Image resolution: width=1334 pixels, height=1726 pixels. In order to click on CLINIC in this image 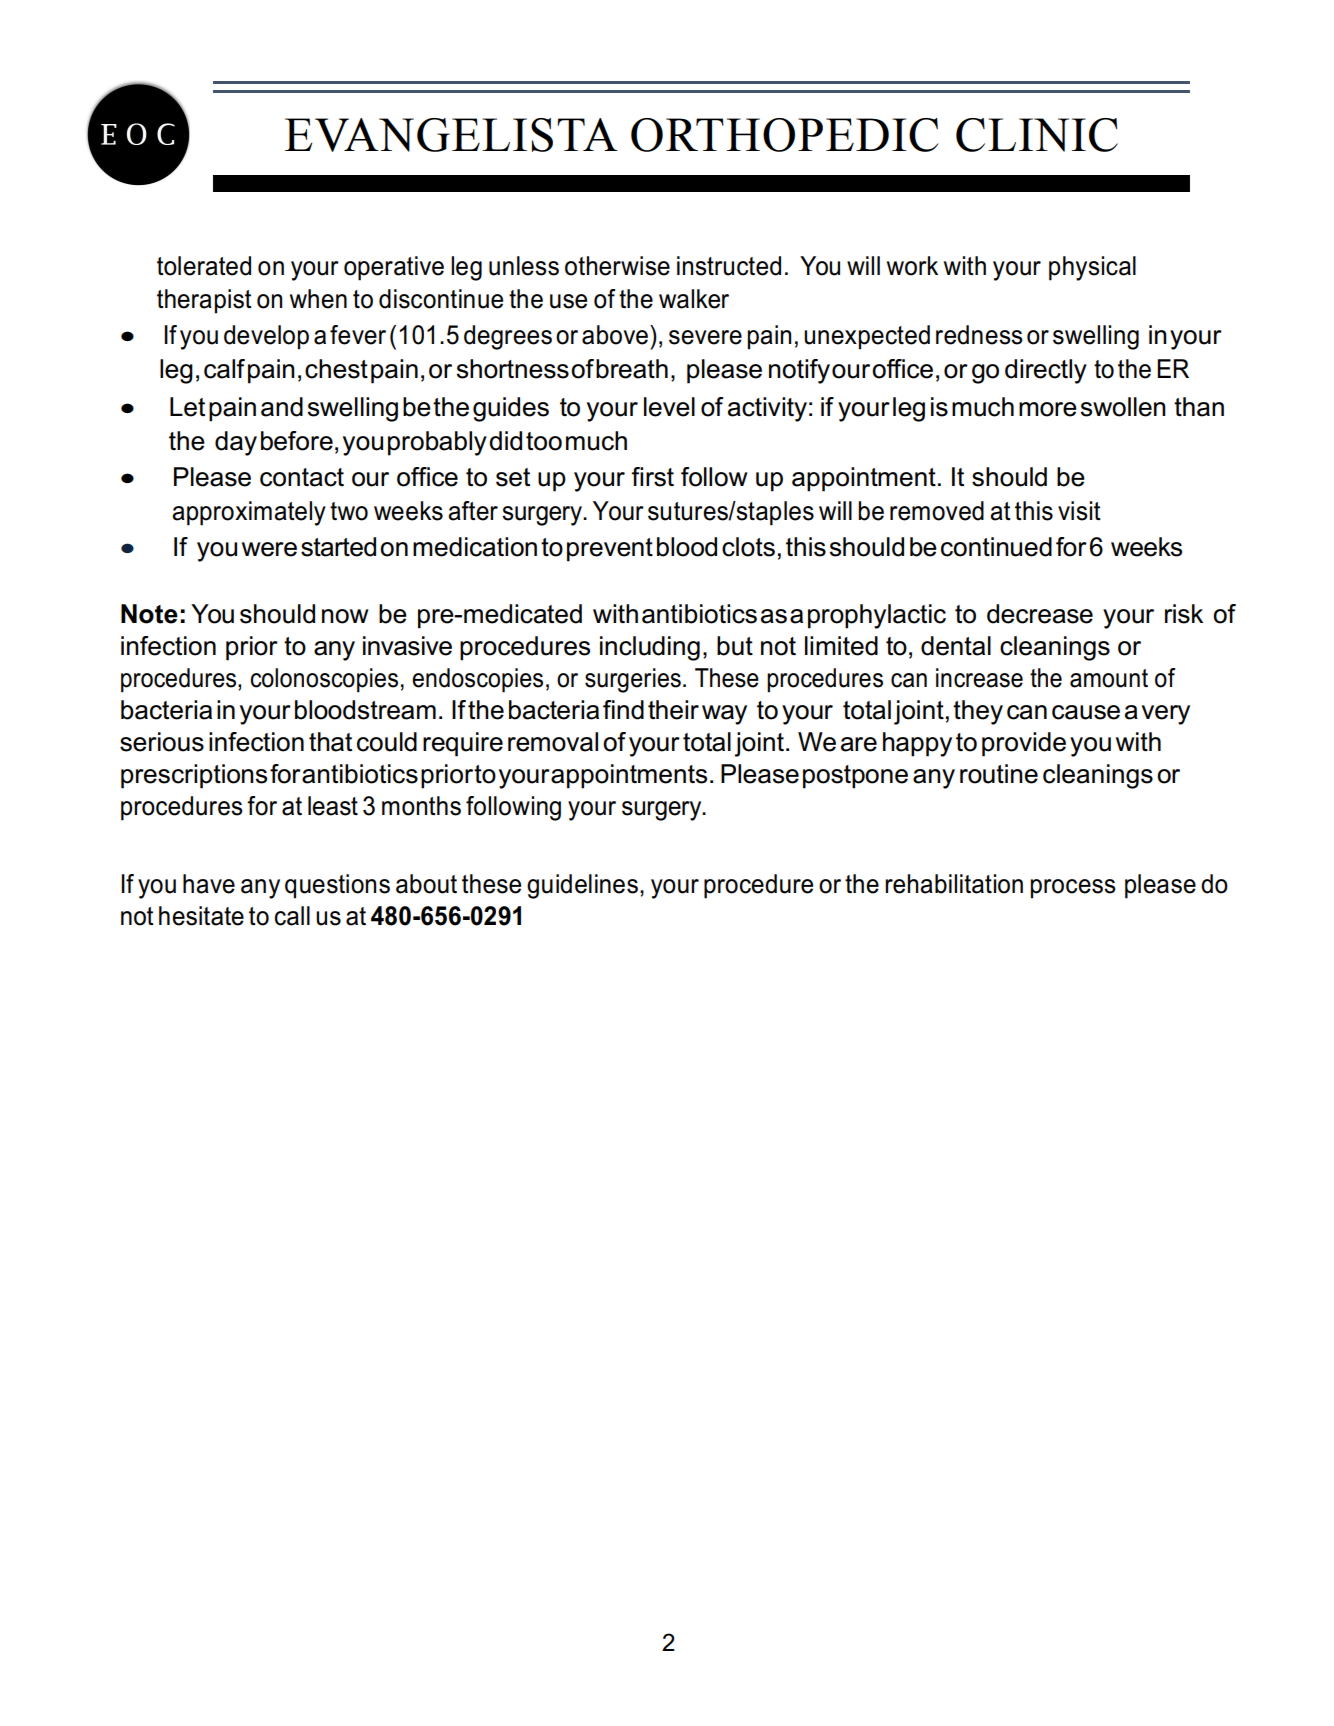, I will do `click(1037, 135)`.
